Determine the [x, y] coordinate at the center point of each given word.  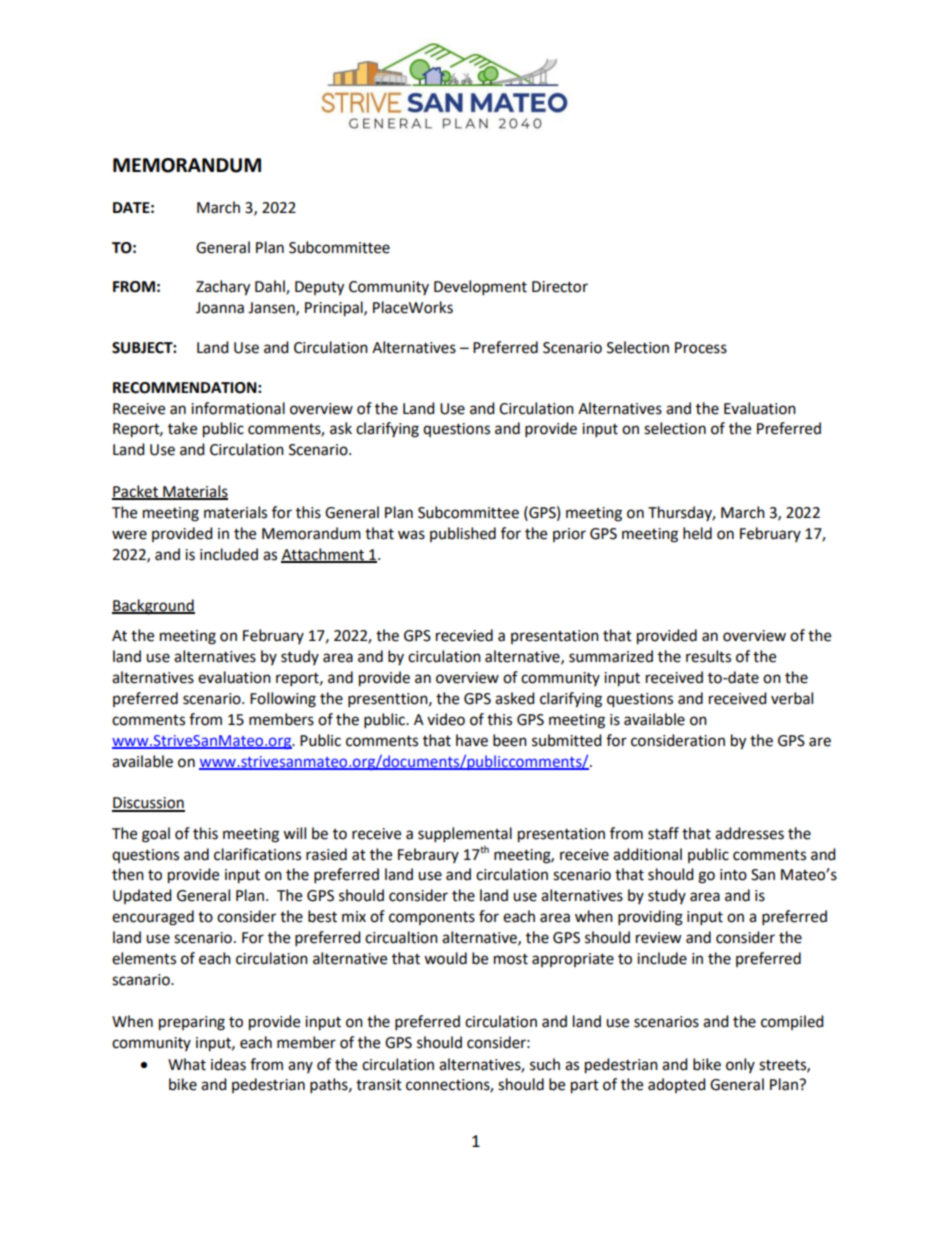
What [187, 1064]
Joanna [220, 308]
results [708, 656]
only [740, 1065]
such [545, 1064]
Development [480, 288]
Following [283, 700]
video [446, 719]
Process [701, 348]
